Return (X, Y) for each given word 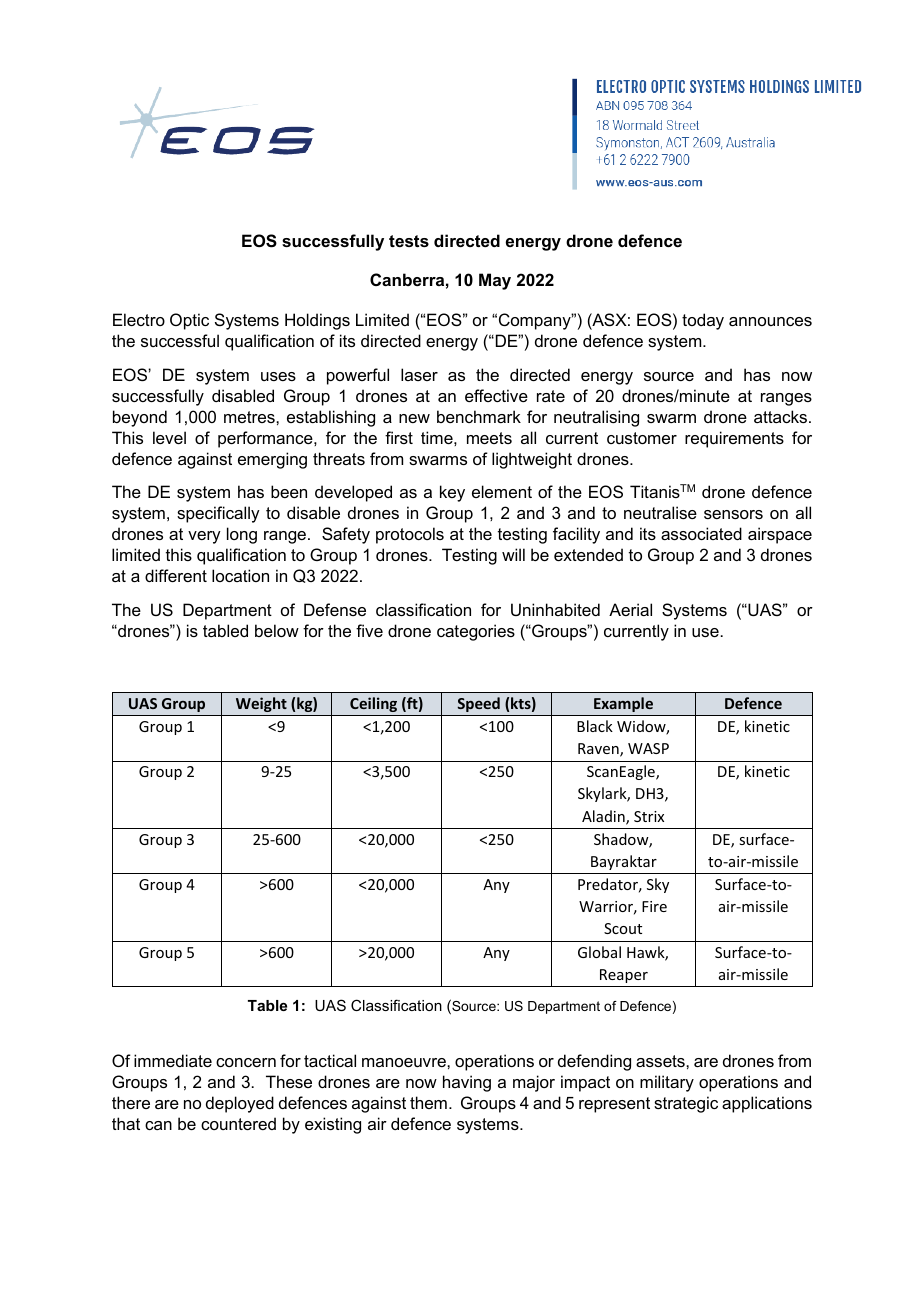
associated (701, 533)
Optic (189, 321)
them (428, 1102)
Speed (478, 704)
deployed (240, 1104)
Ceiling (373, 704)
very (204, 537)
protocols (410, 535)
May (495, 281)
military (667, 1083)
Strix (649, 816)
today (703, 321)
